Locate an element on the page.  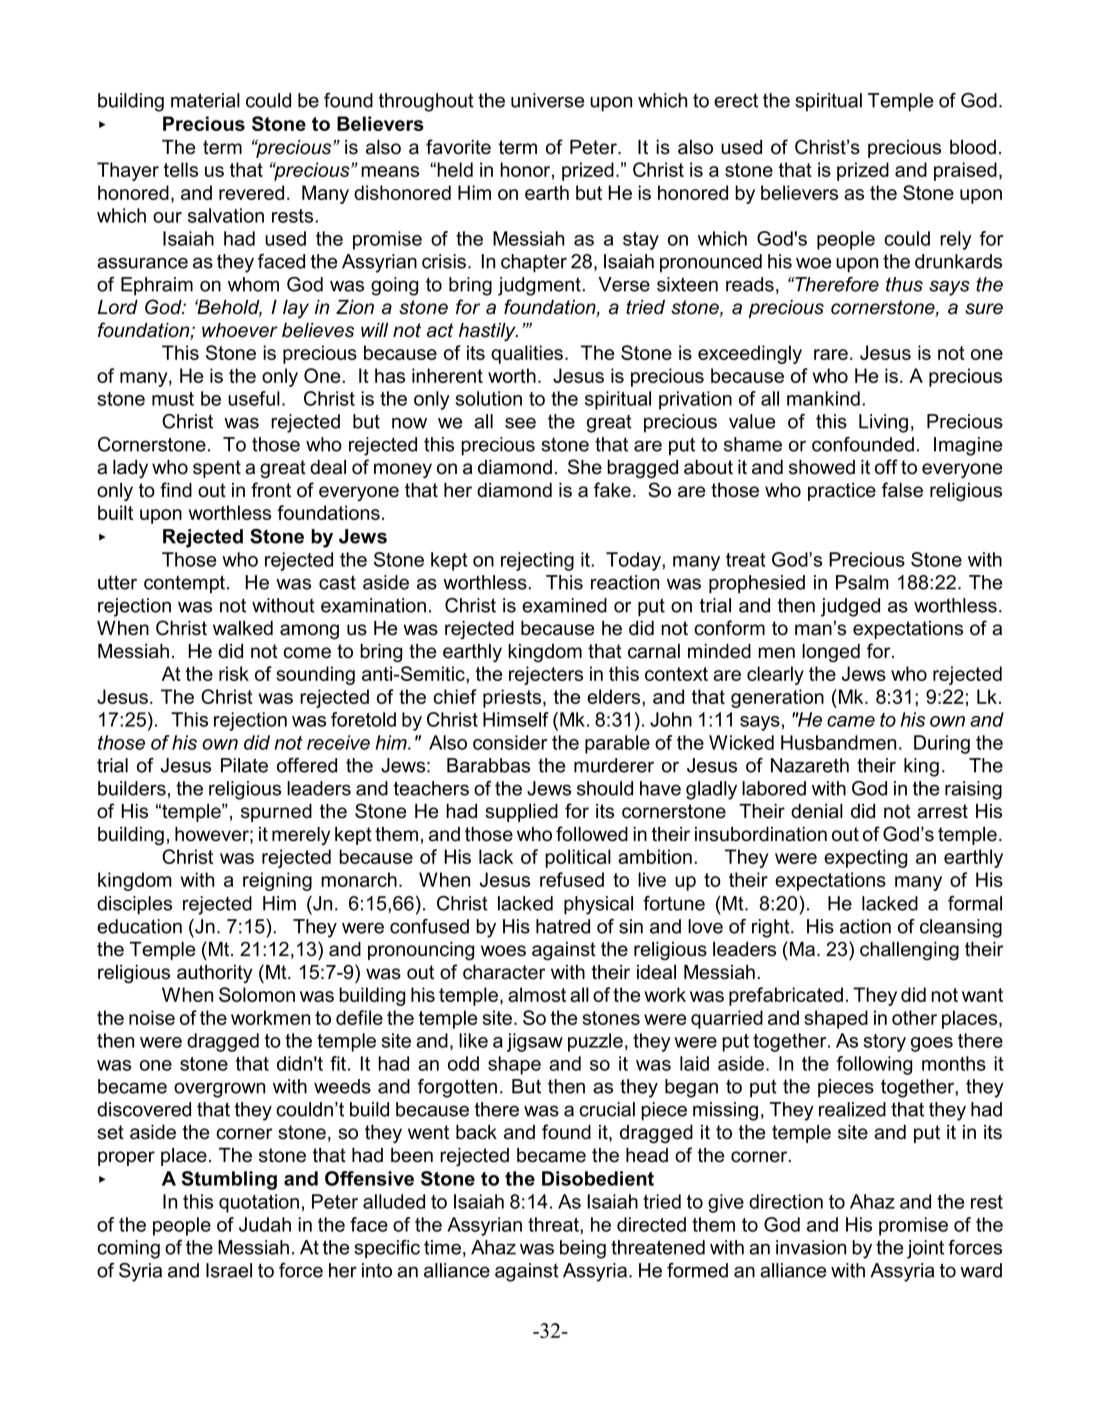
Himself is located at coordinates (516, 719).
